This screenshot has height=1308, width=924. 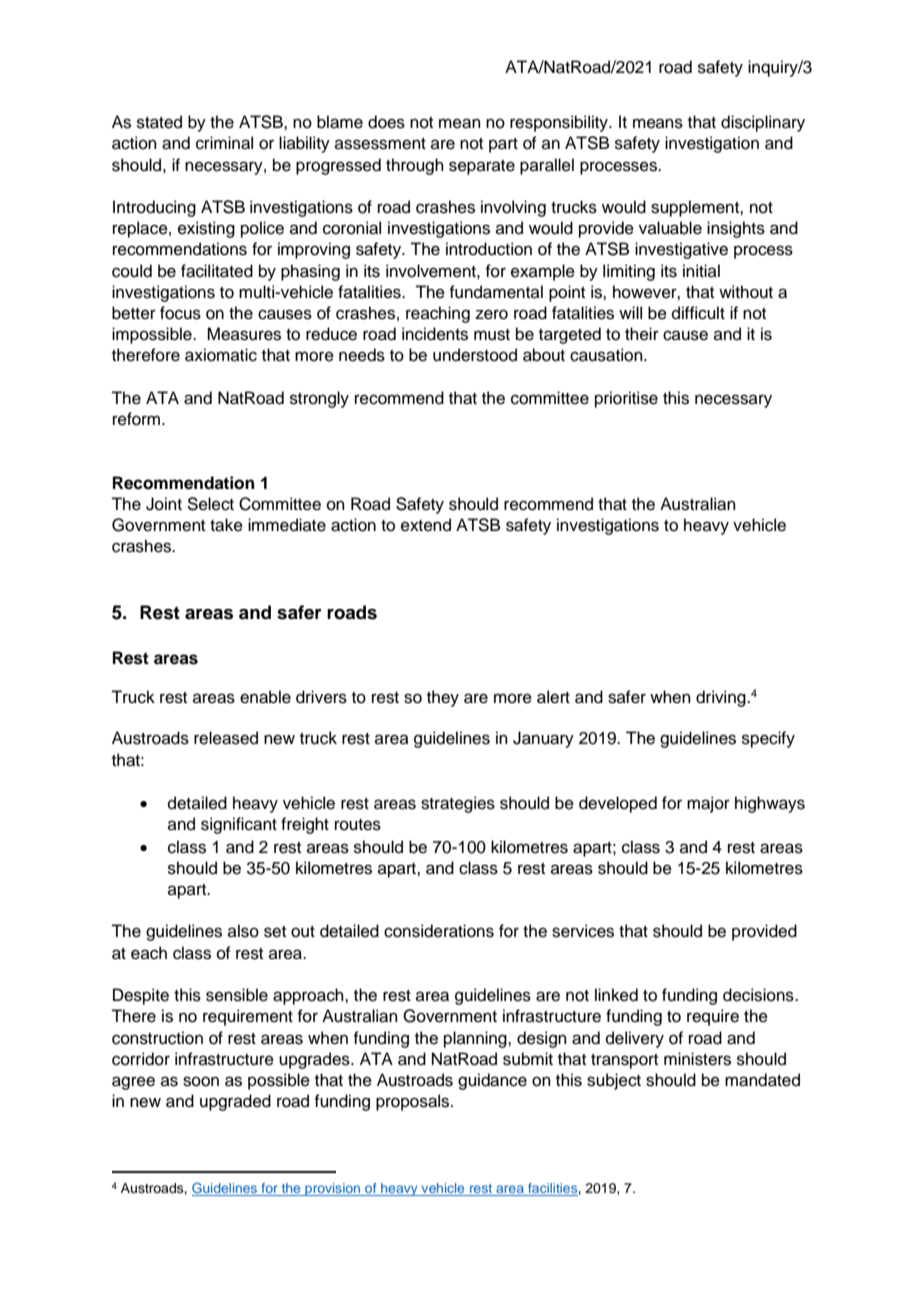 What do you see at coordinates (763, 123) in the screenshot?
I see `disciplinary` at bounding box center [763, 123].
